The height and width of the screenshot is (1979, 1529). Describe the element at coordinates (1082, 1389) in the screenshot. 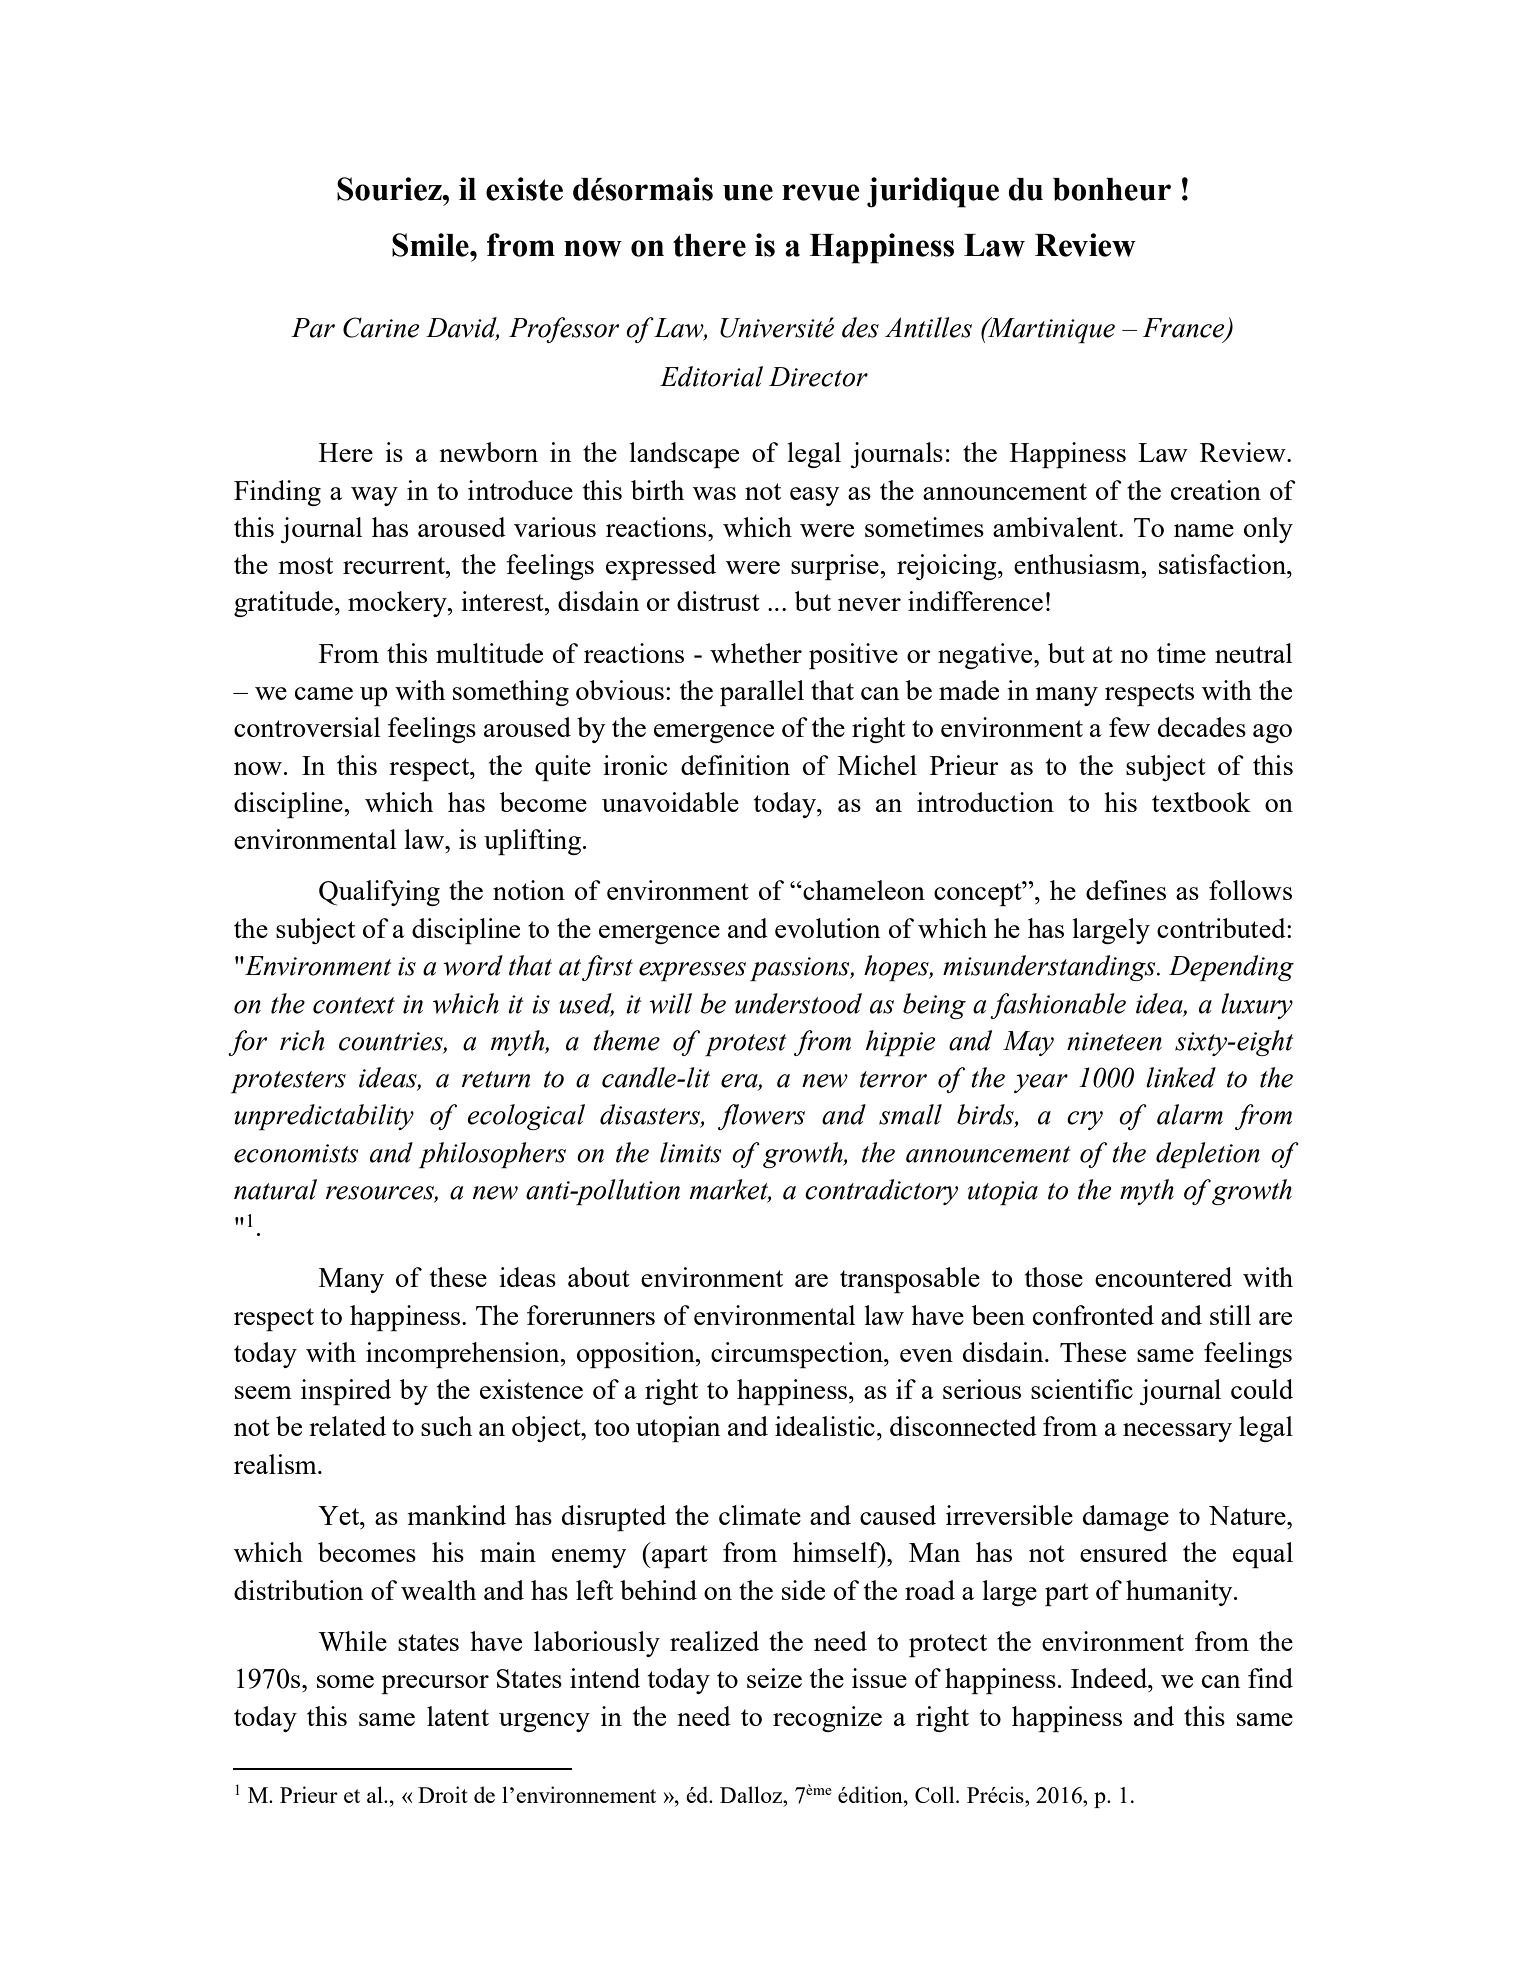

I see `scientific` at that location.
